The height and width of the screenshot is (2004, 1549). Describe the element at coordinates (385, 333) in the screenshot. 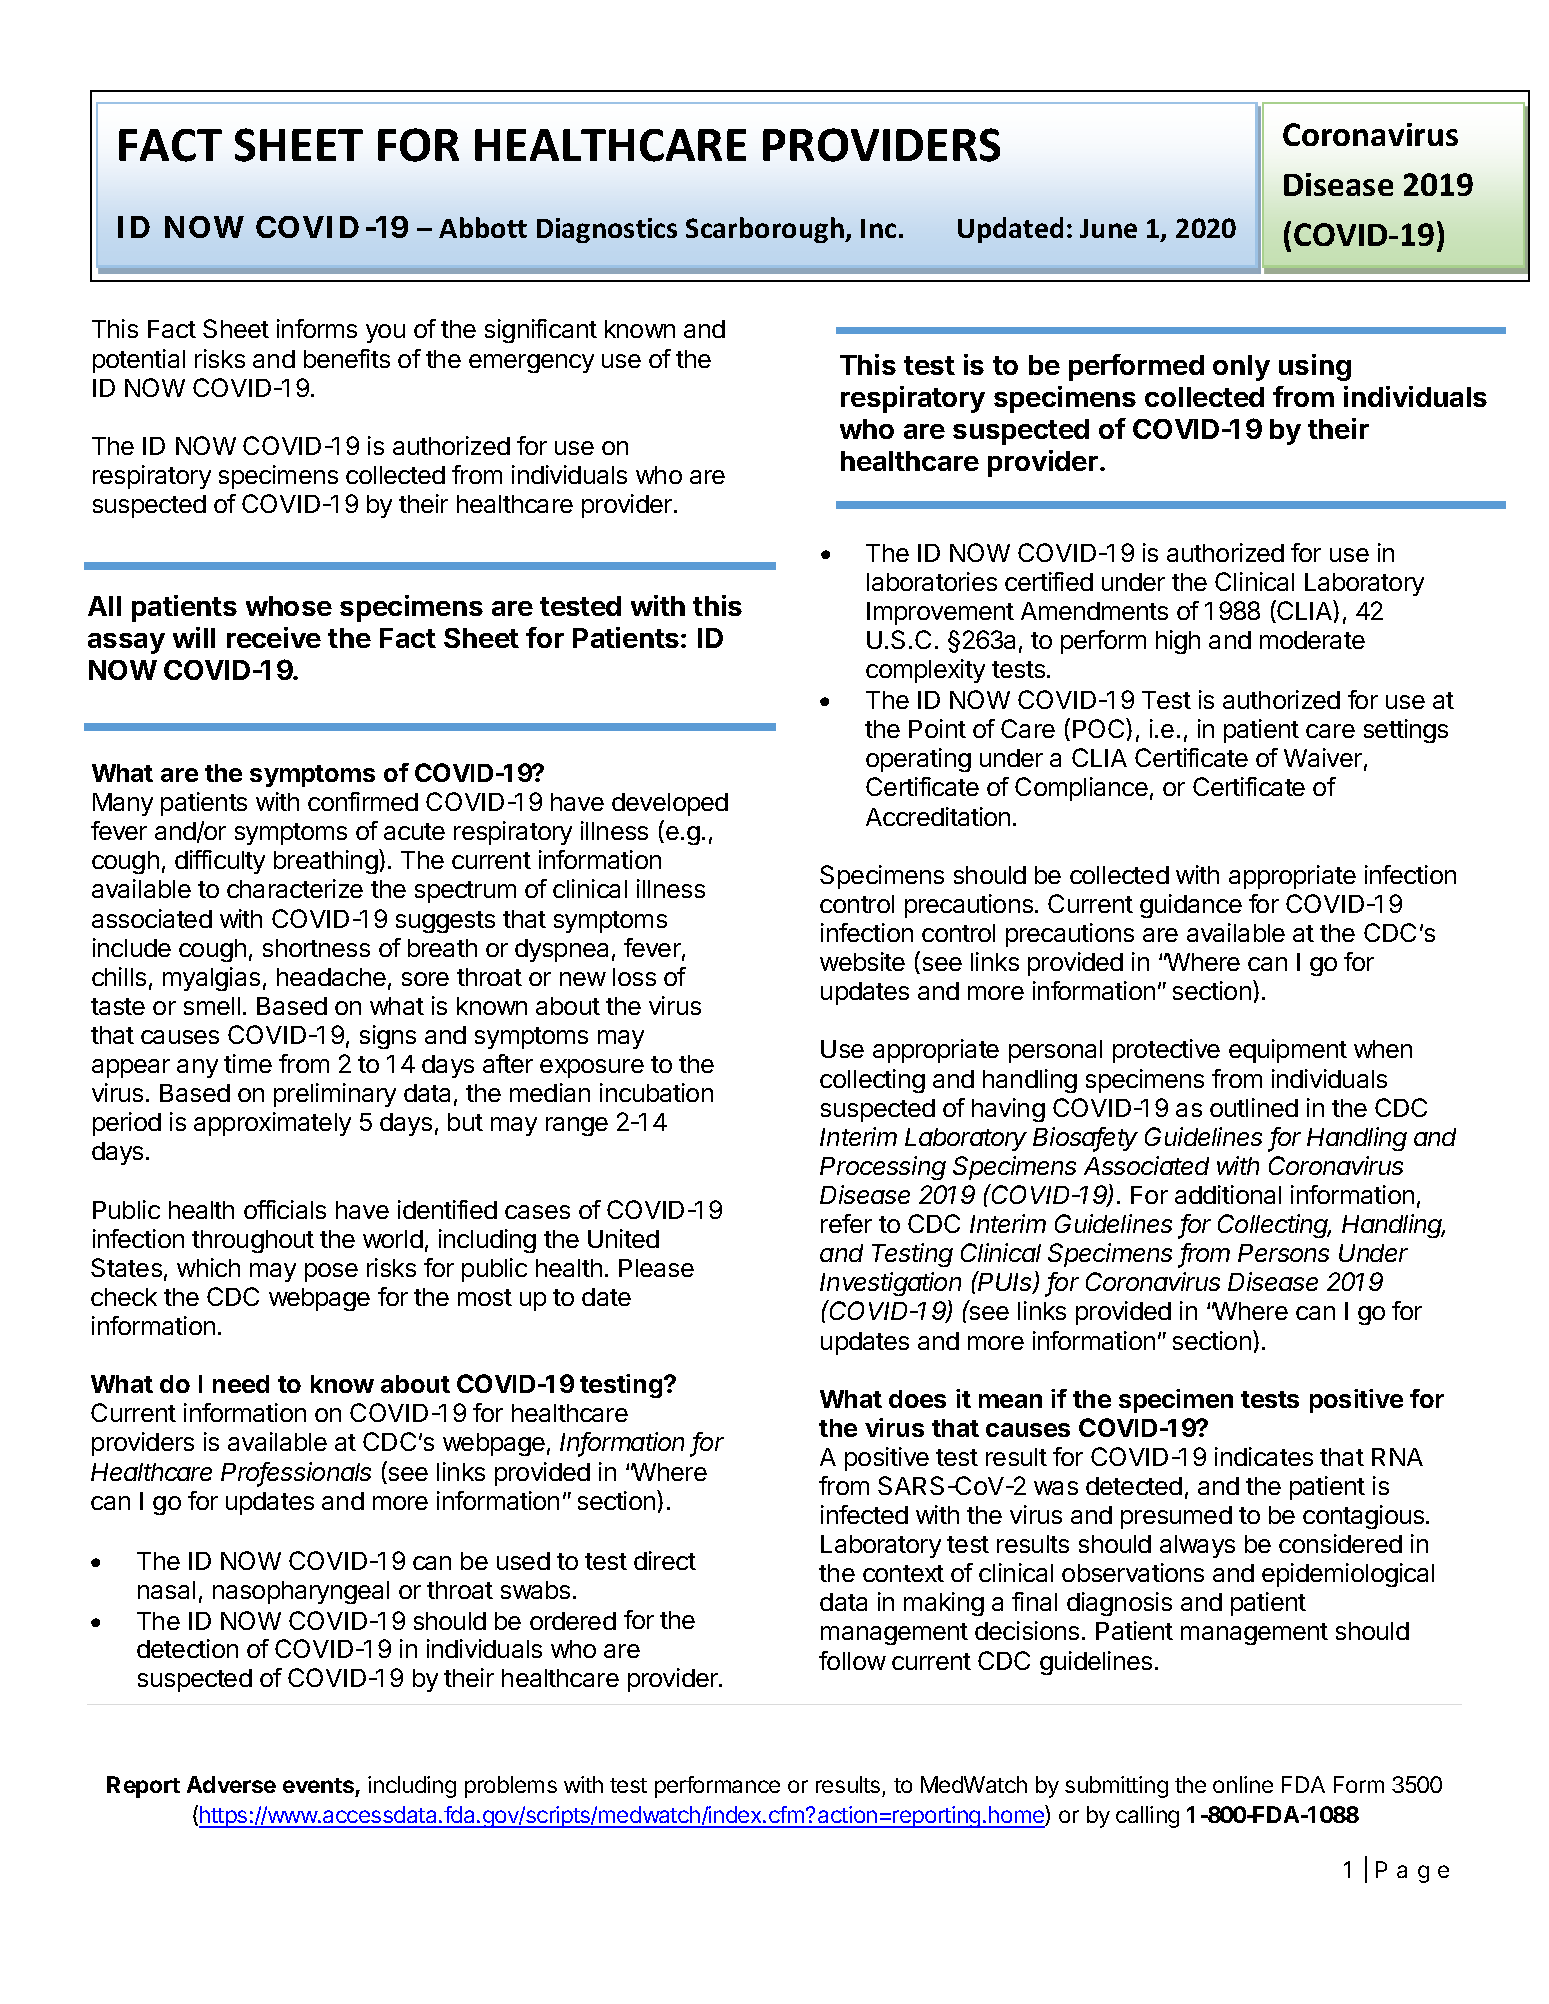

I see `you` at that location.
